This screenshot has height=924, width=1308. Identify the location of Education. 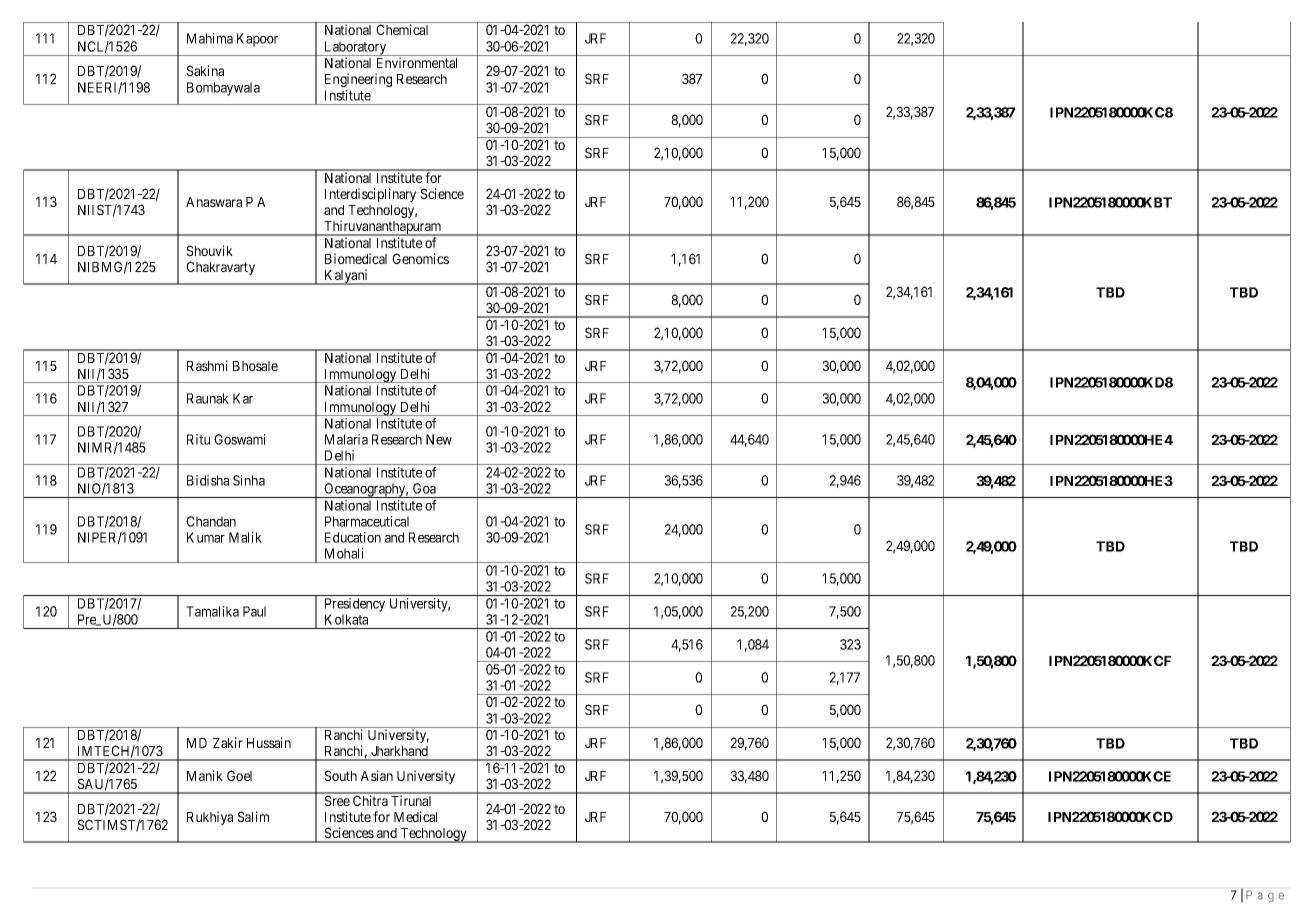
(353, 537).
